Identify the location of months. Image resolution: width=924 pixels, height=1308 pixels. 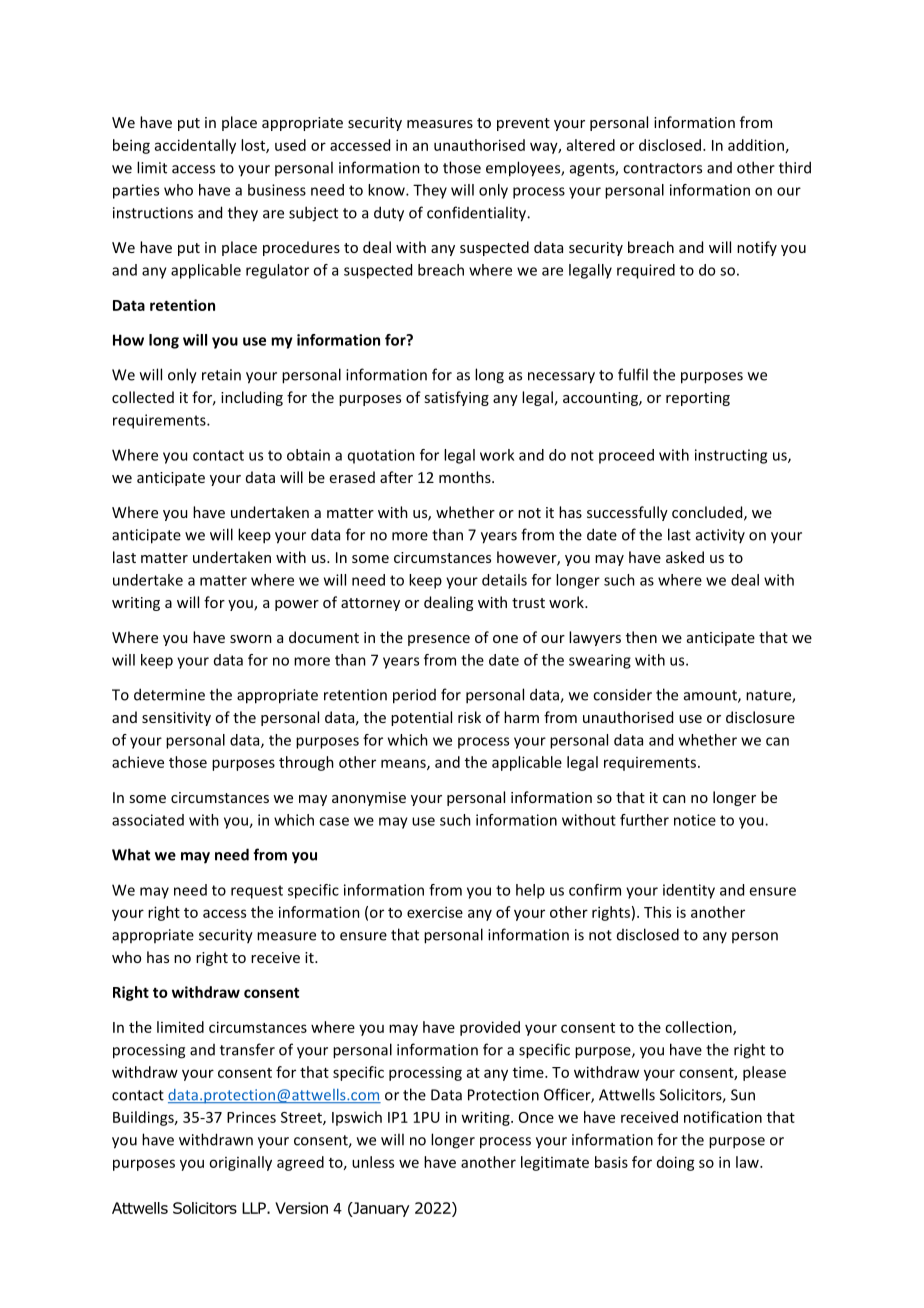
(466, 477).
